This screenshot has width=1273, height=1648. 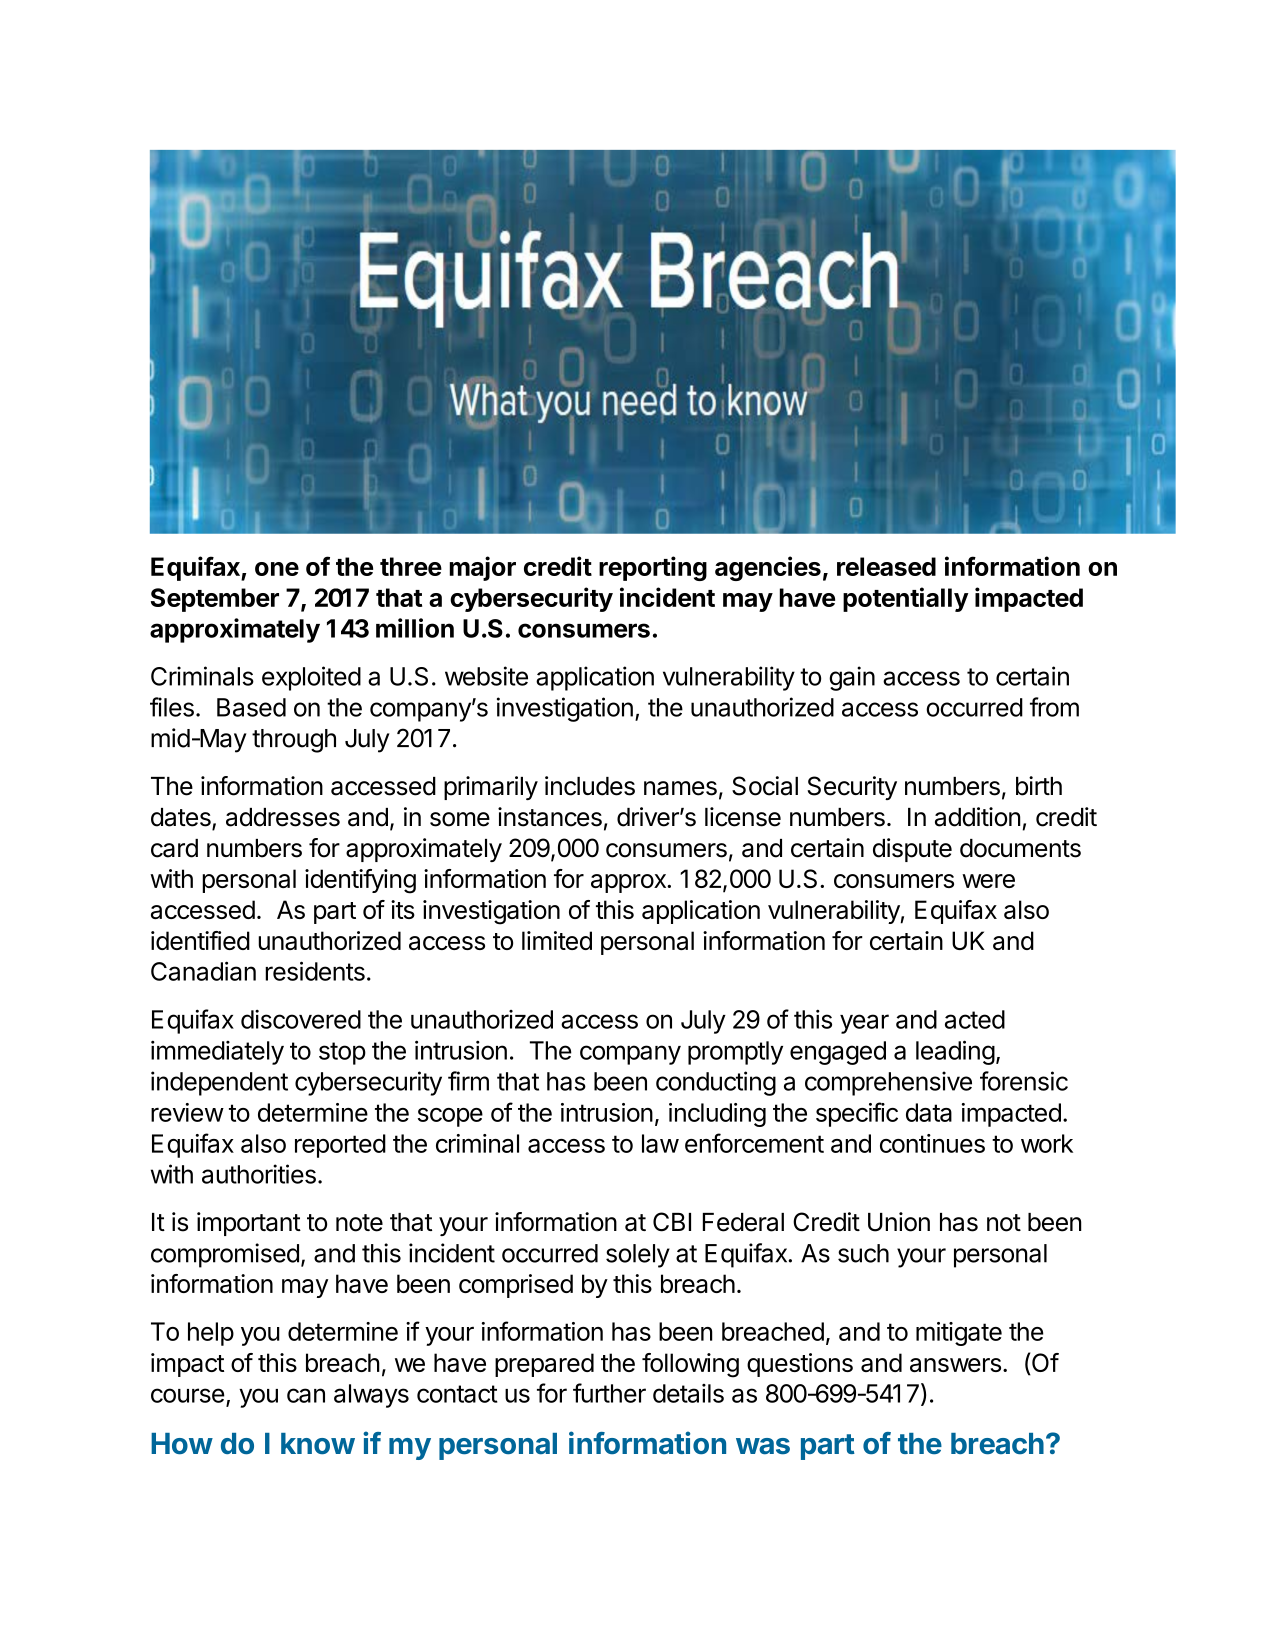 What do you see at coordinates (899, 1222) in the screenshot?
I see `Union` at bounding box center [899, 1222].
